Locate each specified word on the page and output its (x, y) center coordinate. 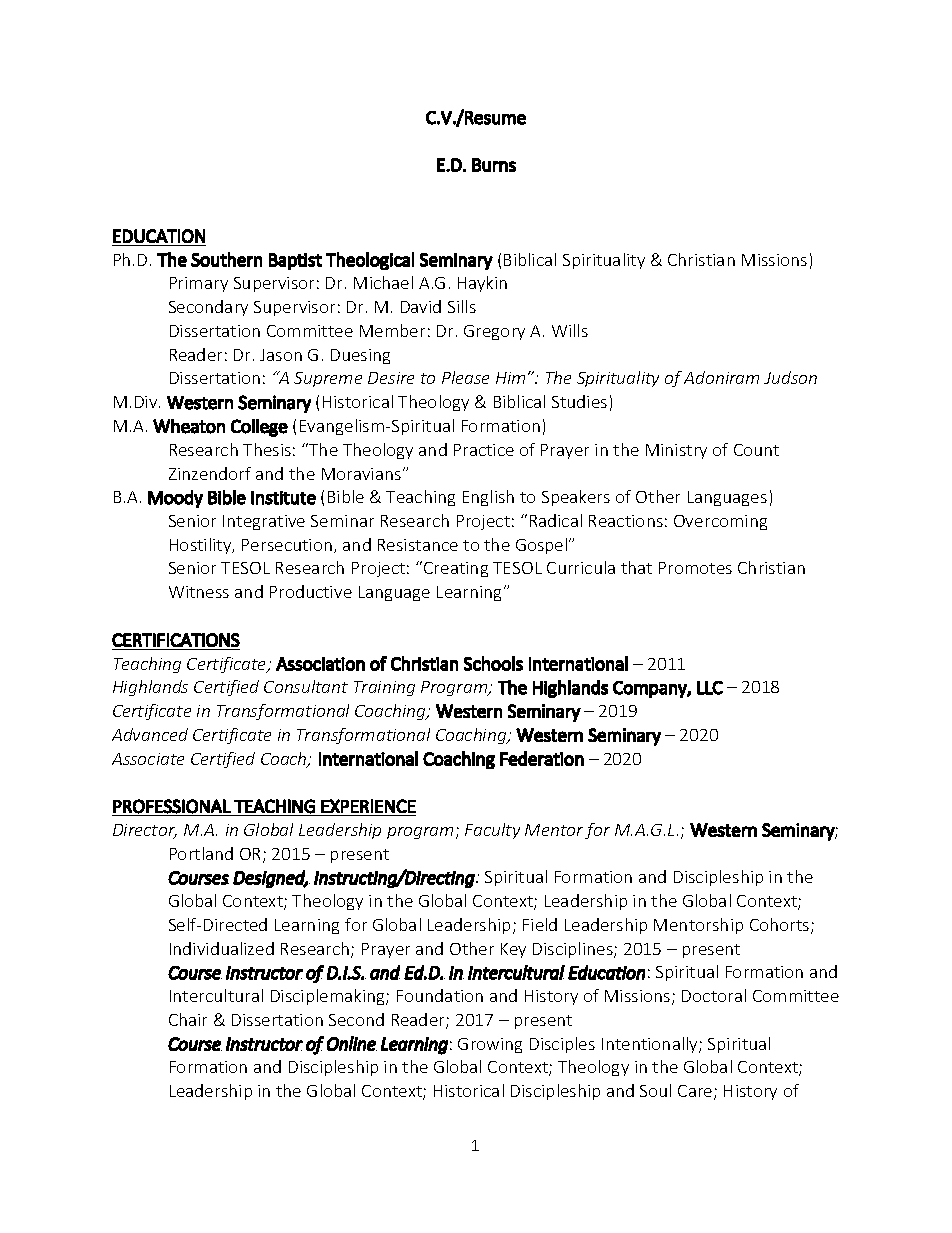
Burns (494, 165)
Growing (490, 1045)
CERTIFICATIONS (176, 640)
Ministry (676, 451)
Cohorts (781, 926)
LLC (710, 688)
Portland (201, 853)
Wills (570, 330)
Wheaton (189, 426)
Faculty (492, 831)
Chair (188, 1019)
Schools (493, 663)
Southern (226, 259)
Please (465, 377)
